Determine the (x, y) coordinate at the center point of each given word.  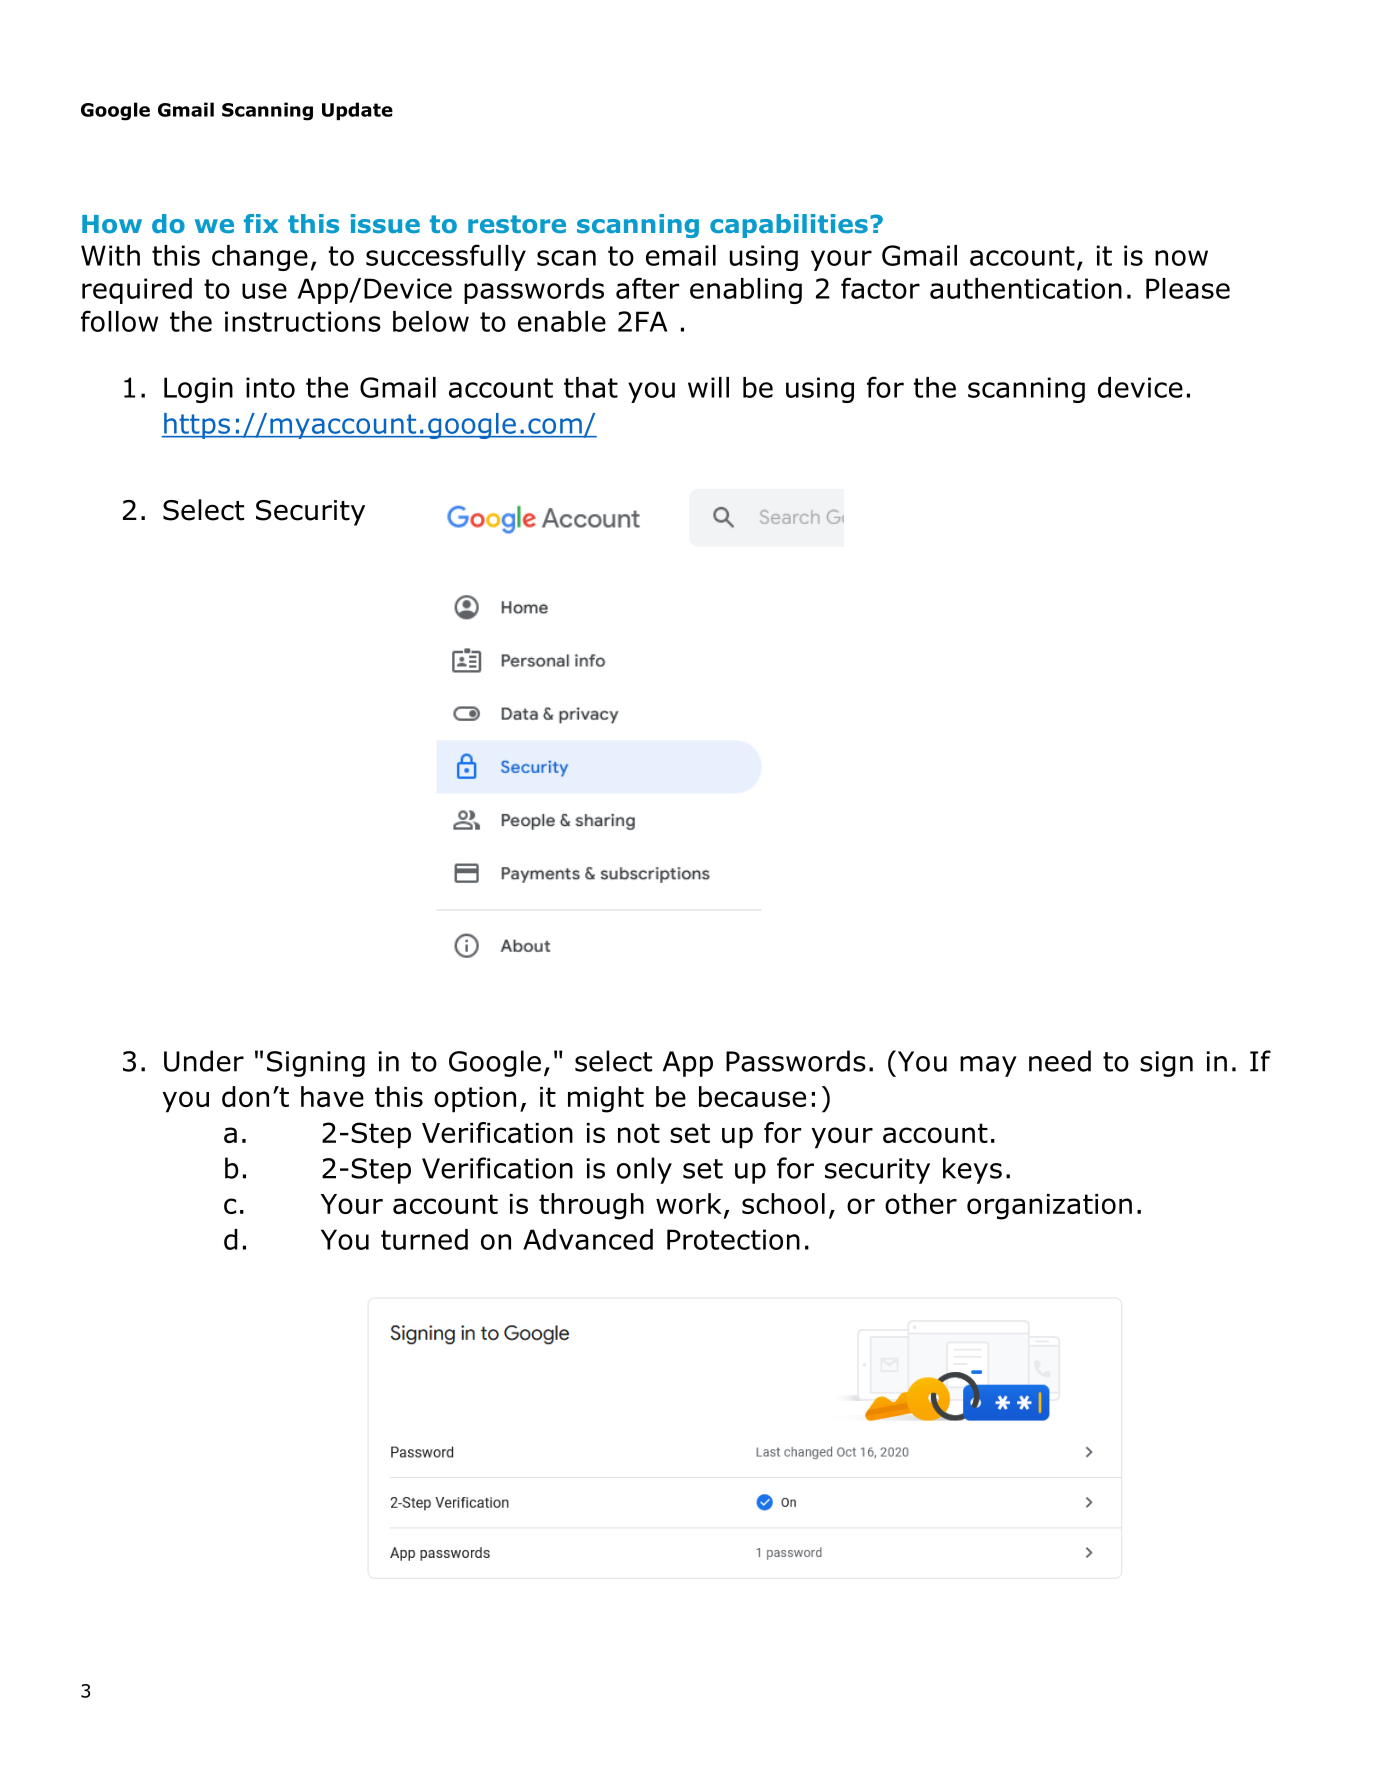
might (606, 1099)
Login (198, 390)
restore (517, 224)
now (1181, 258)
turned (424, 1239)
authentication (1026, 288)
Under (204, 1061)
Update (357, 111)
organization (1049, 1207)
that (591, 387)
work (689, 1203)
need (1060, 1061)
